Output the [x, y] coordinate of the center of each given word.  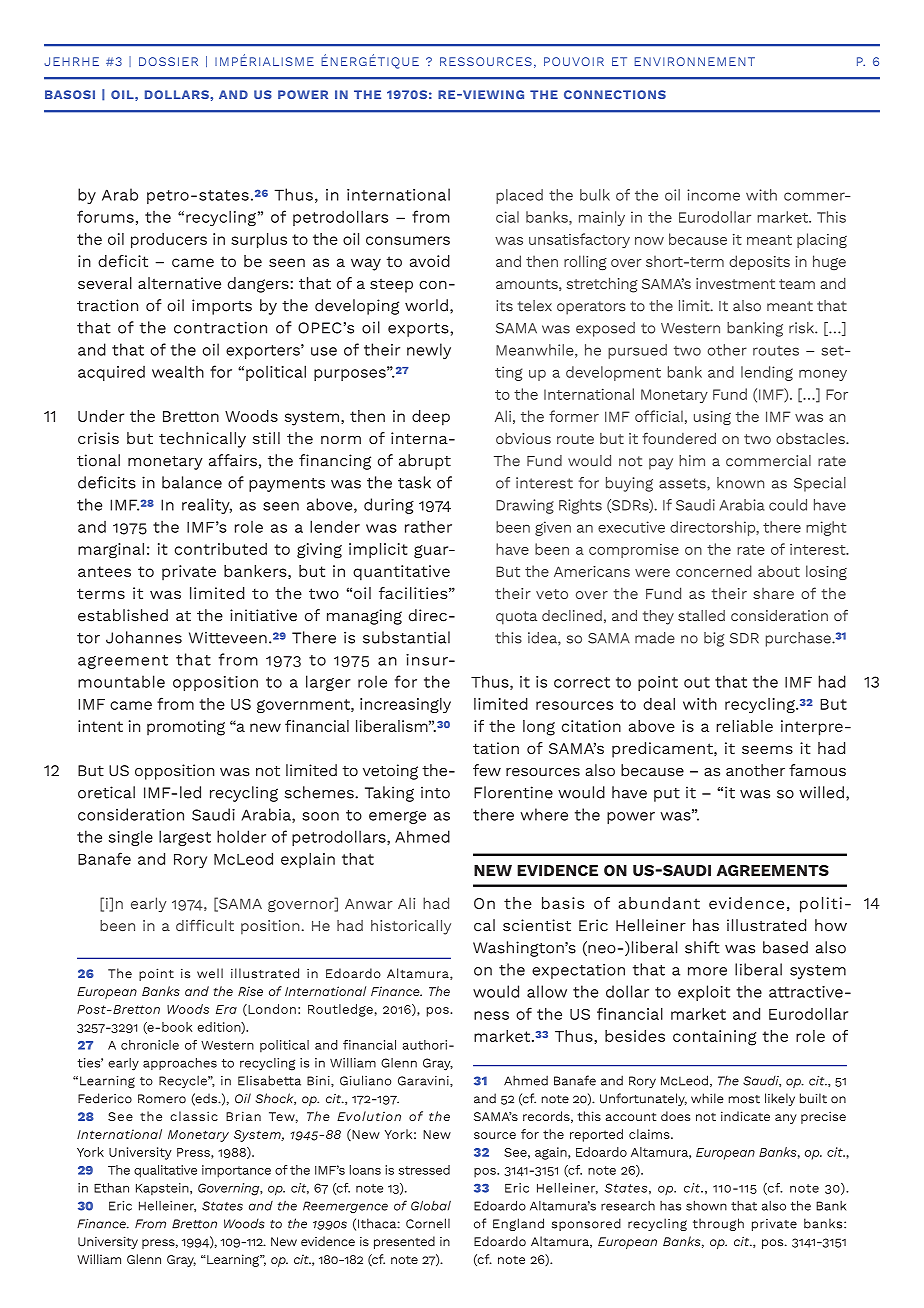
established [123, 615]
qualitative [165, 1171]
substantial [406, 637]
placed [519, 196]
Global [431, 1205]
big [714, 639]
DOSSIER [168, 61]
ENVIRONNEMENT [695, 61]
